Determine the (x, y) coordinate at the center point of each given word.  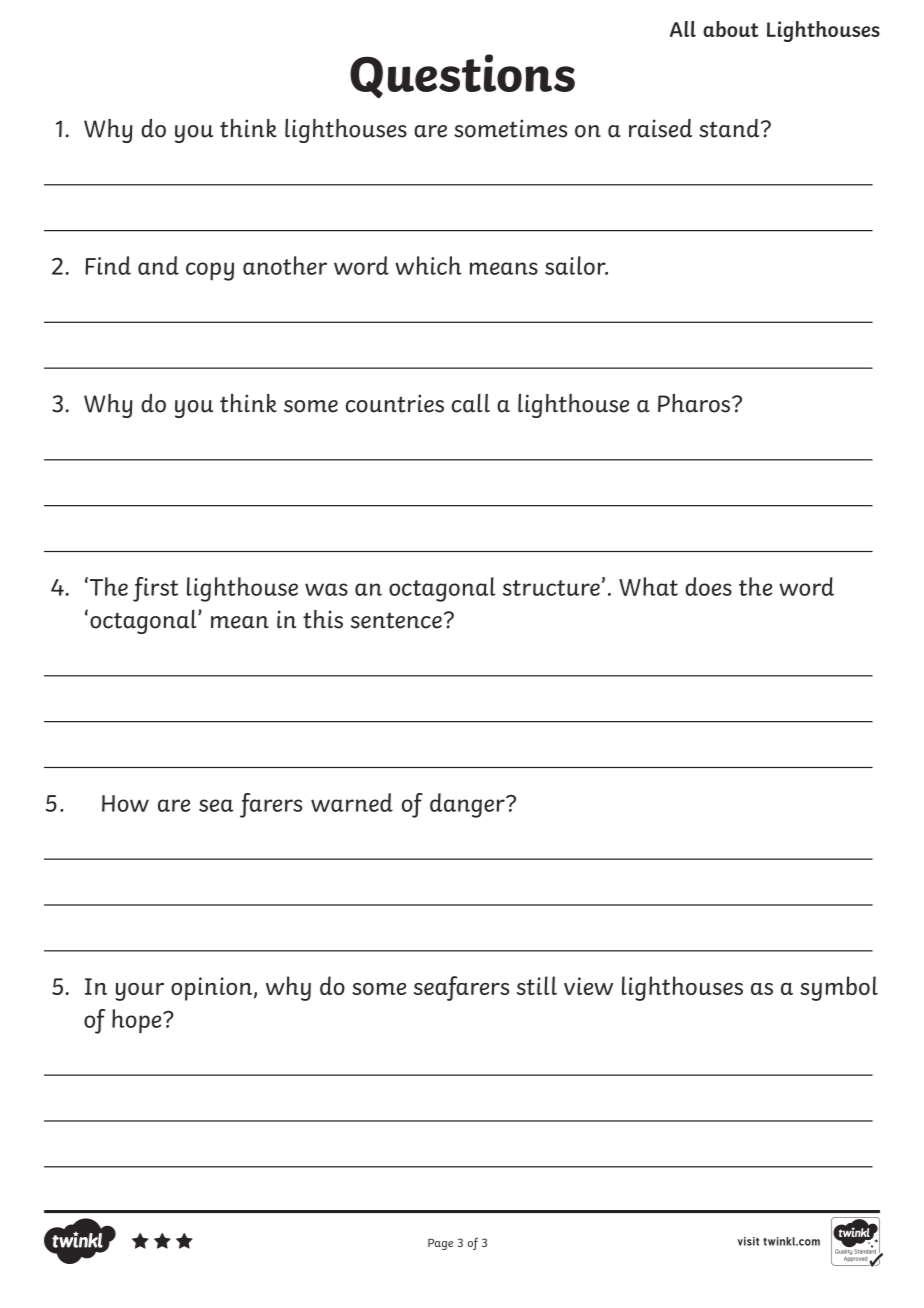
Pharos (694, 403)
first (155, 589)
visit (748, 1241)
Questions (462, 76)
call (471, 403)
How (125, 803)
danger (468, 805)
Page (440, 1244)
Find (108, 265)
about (730, 29)
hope (138, 1021)
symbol (839, 988)
